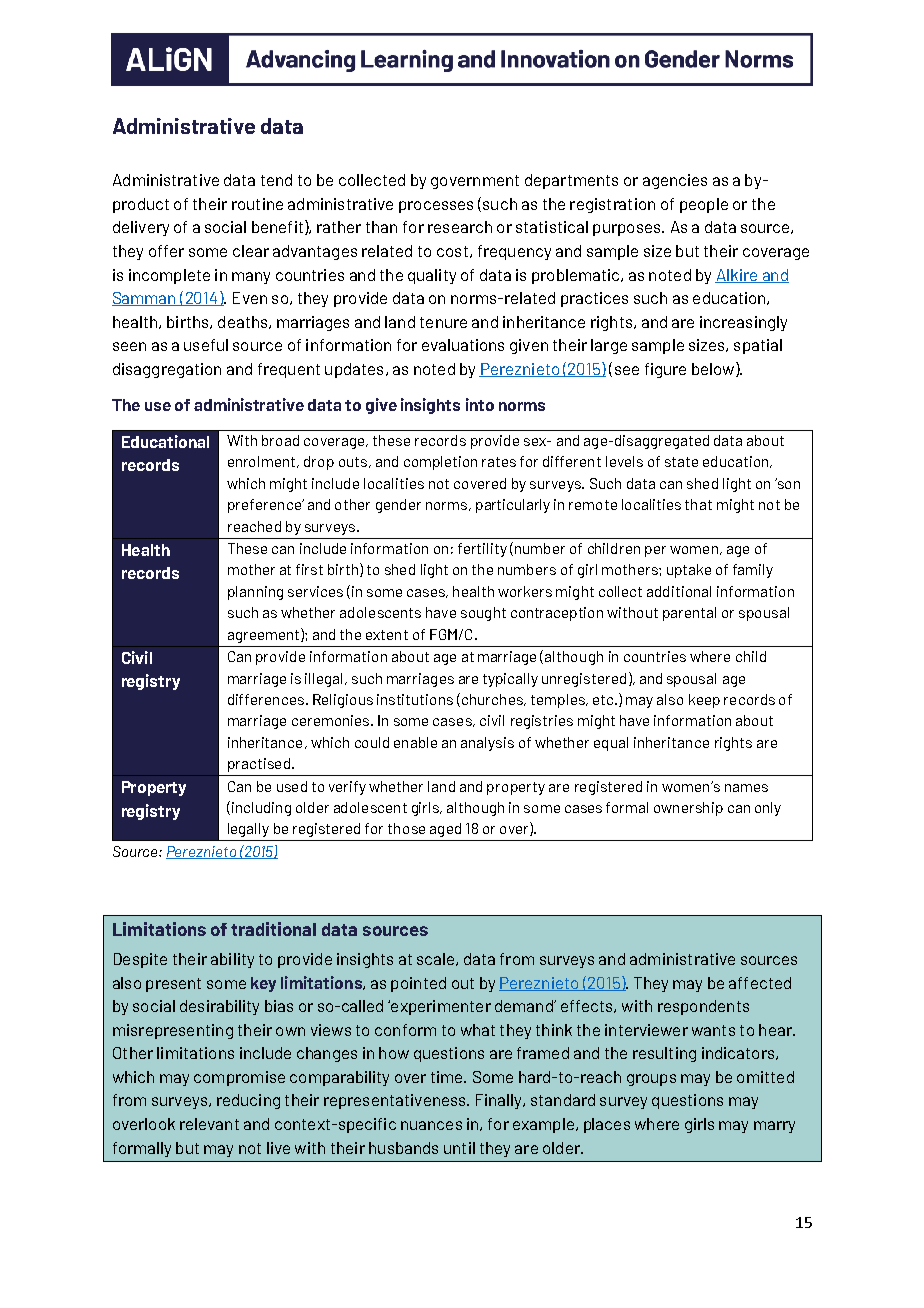 This document has height=1308, width=924. Describe the element at coordinates (209, 1124) in the document. I see `relevant` at that location.
